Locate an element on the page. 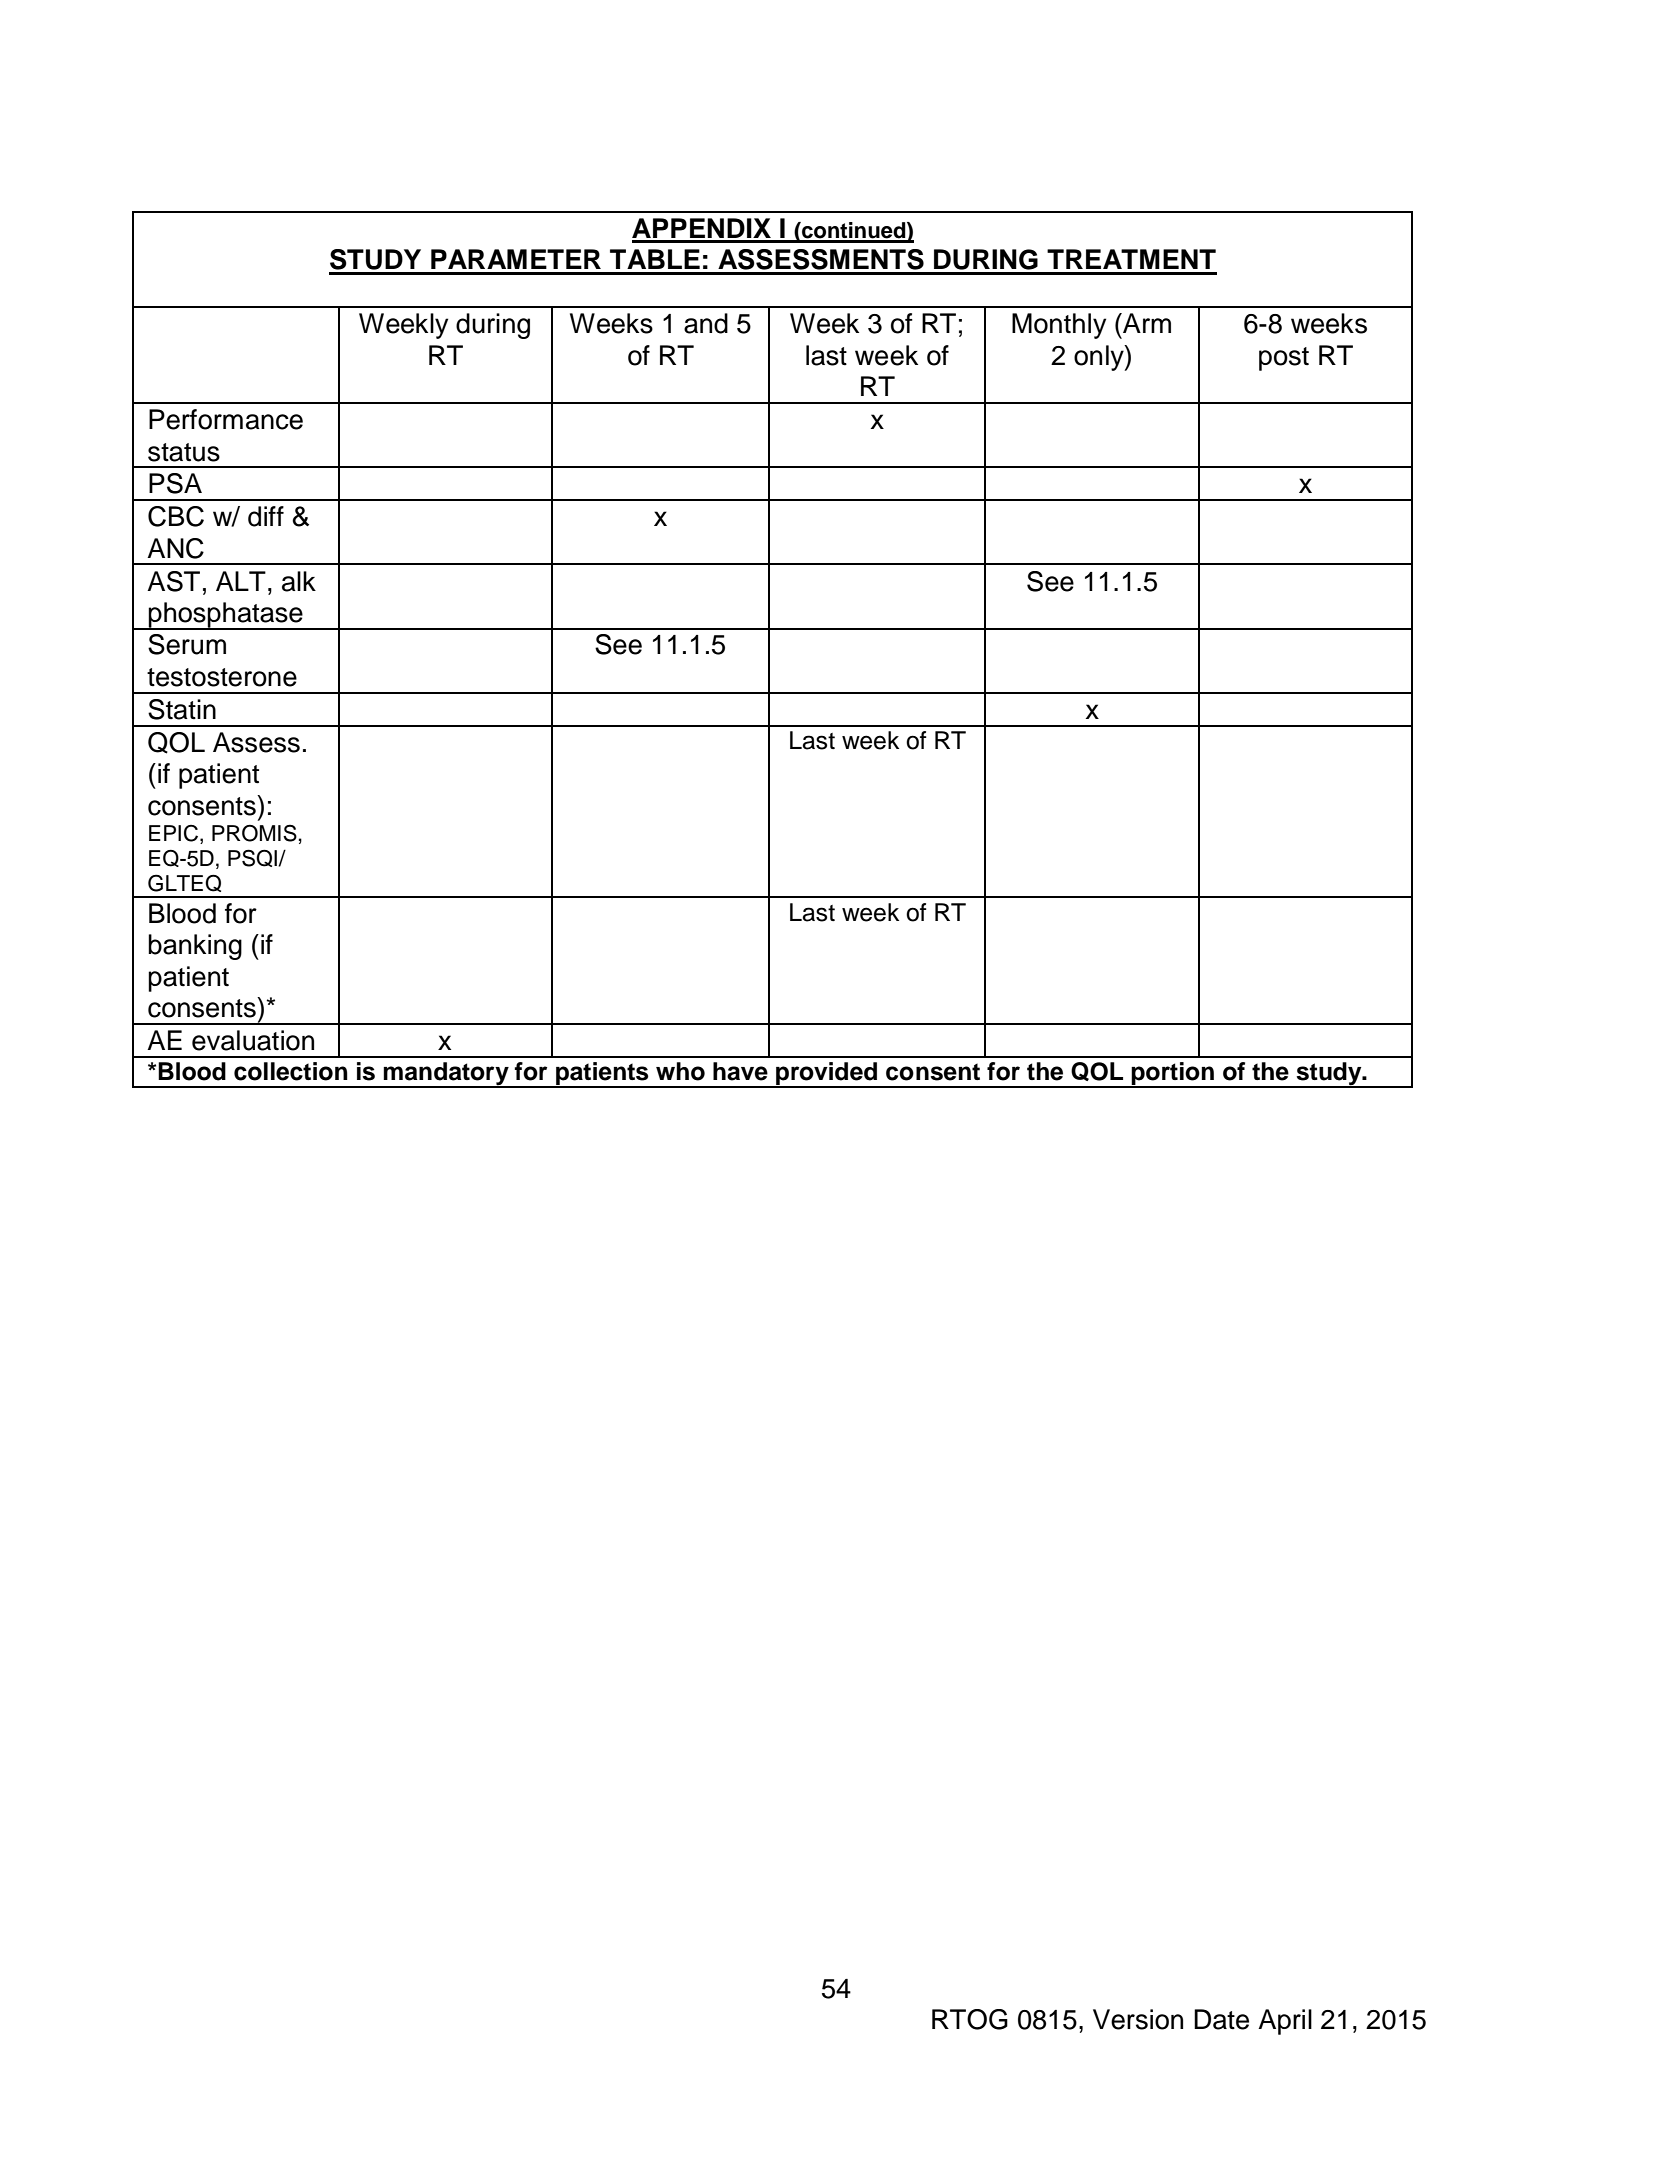 The height and width of the image is (2165, 1673). who is located at coordinates (680, 1071).
